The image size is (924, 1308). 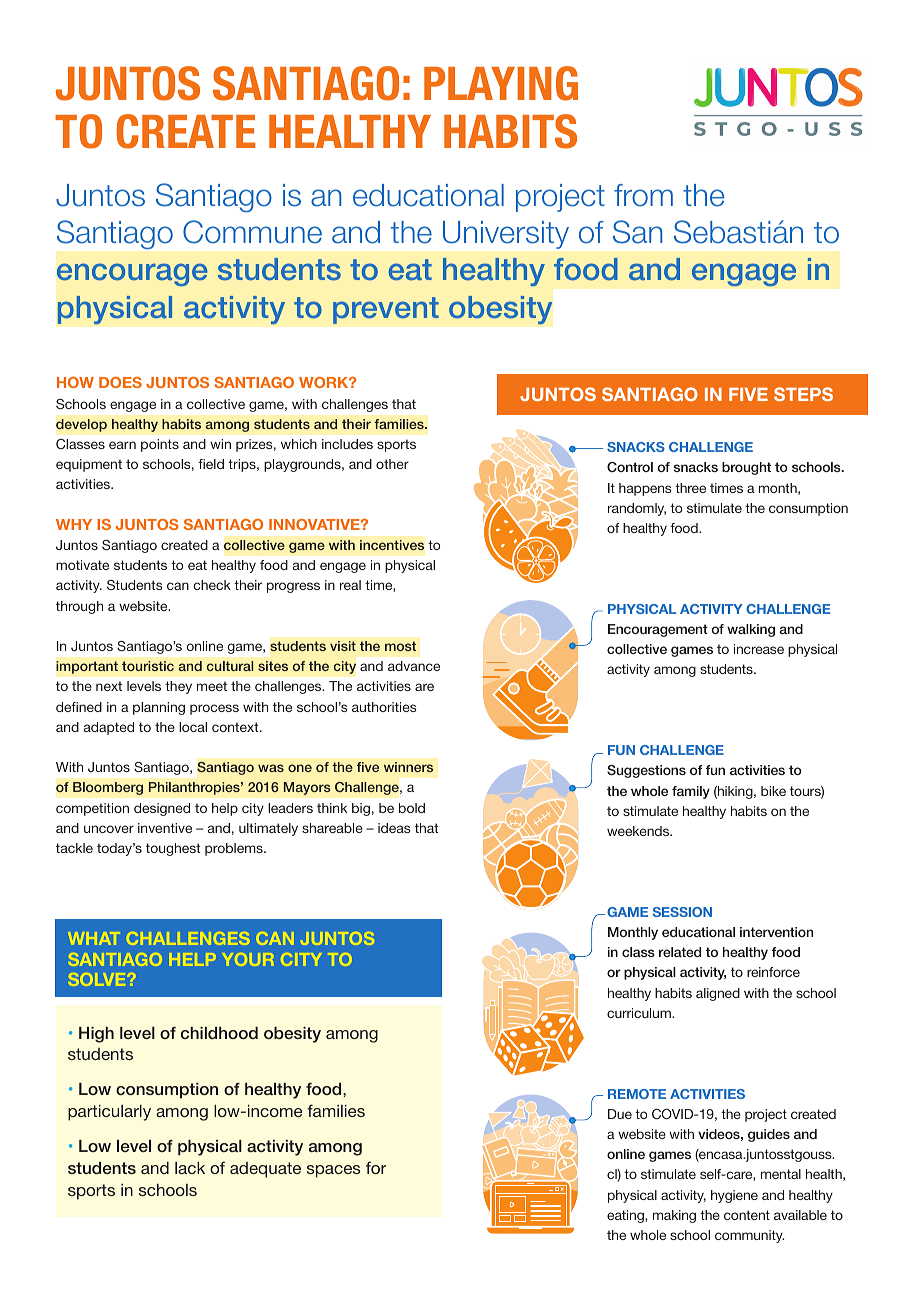 What do you see at coordinates (643, 195) in the screenshot?
I see `from` at bounding box center [643, 195].
